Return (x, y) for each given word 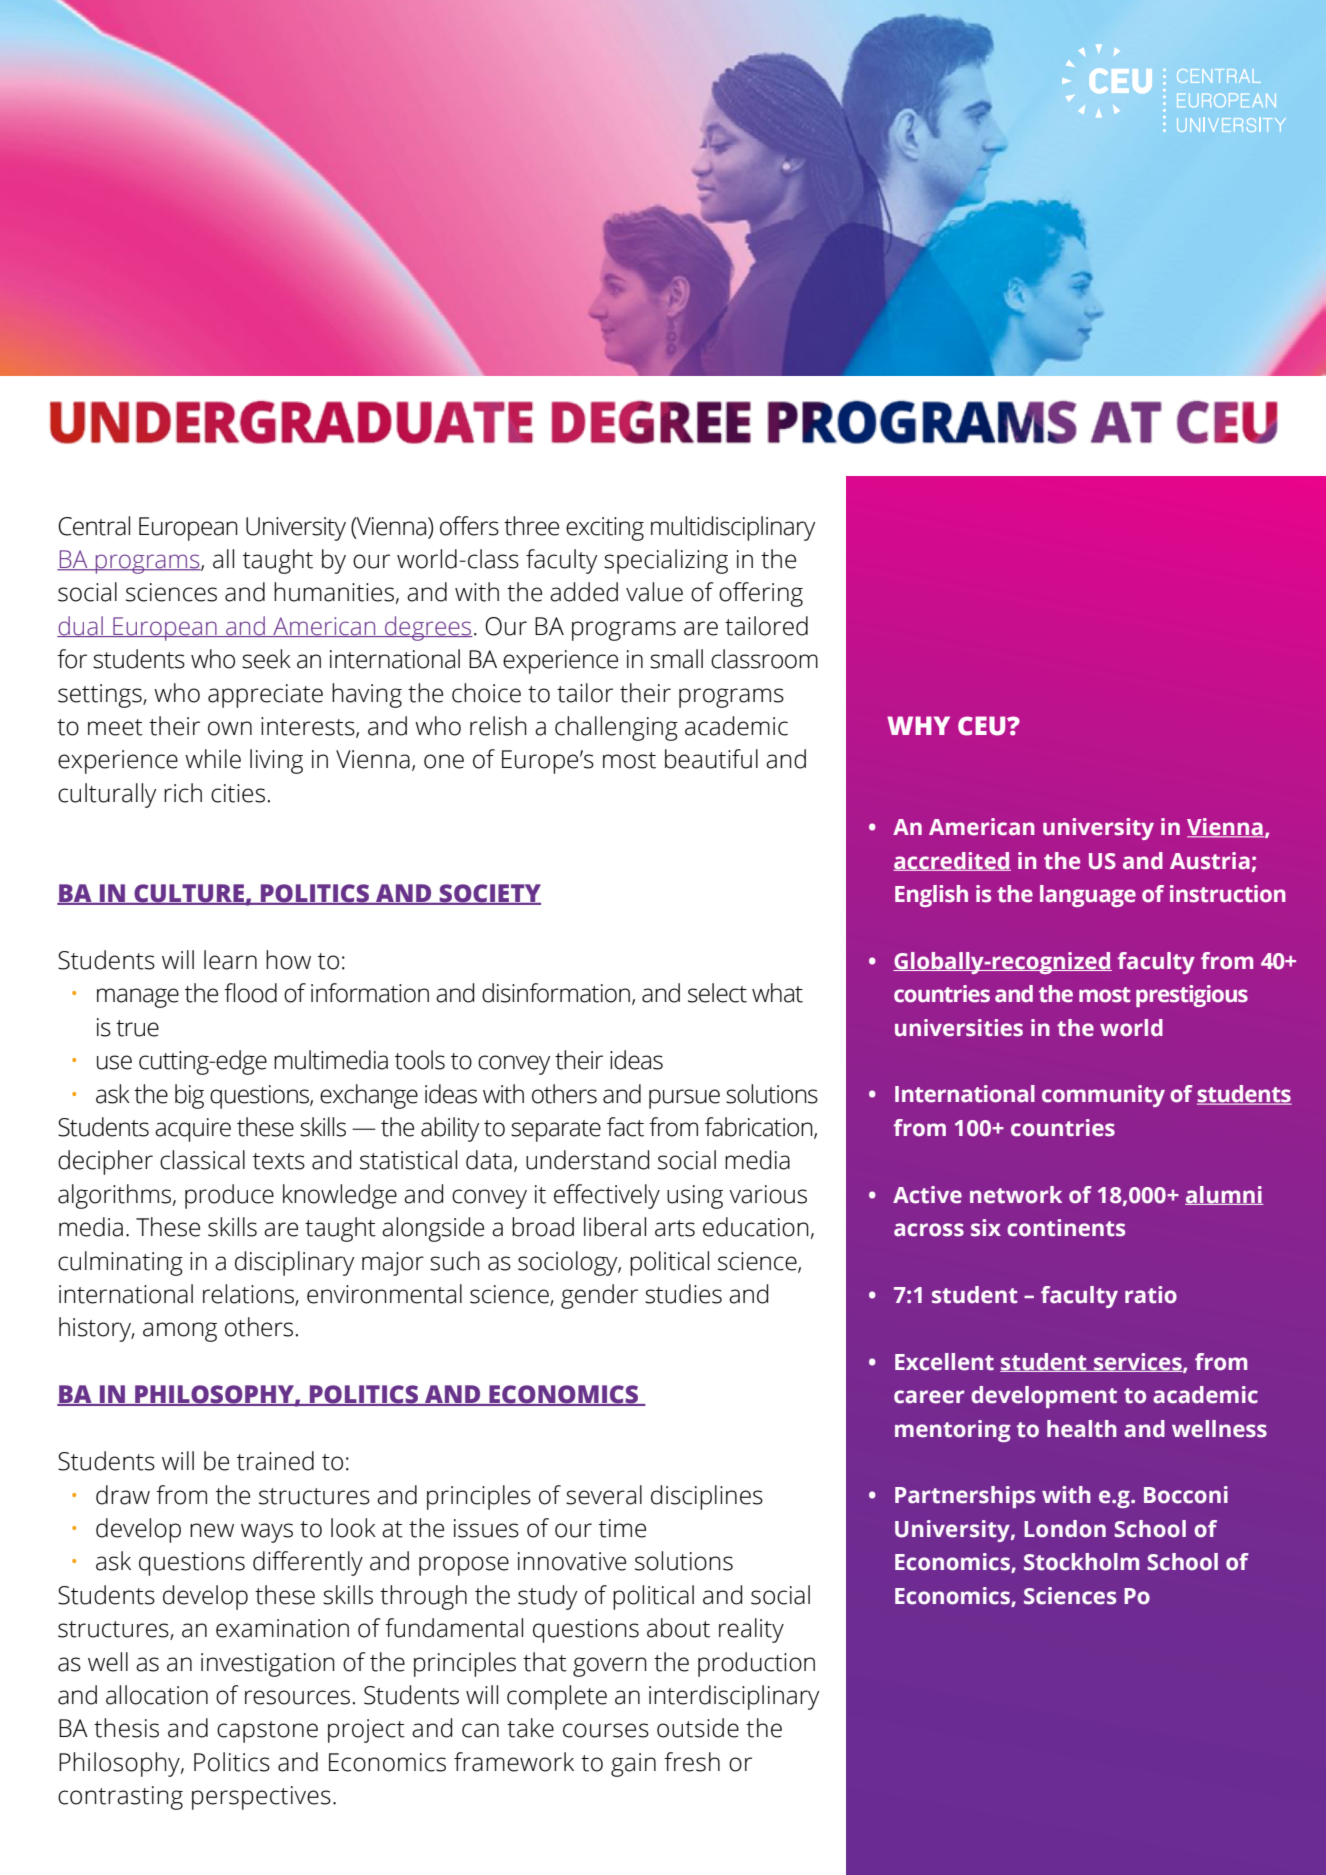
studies (683, 1294)
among (180, 1332)
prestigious (1192, 996)
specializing (666, 561)
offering (761, 594)
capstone (267, 1732)
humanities (334, 592)
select (717, 993)
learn (230, 960)
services (1138, 1362)
